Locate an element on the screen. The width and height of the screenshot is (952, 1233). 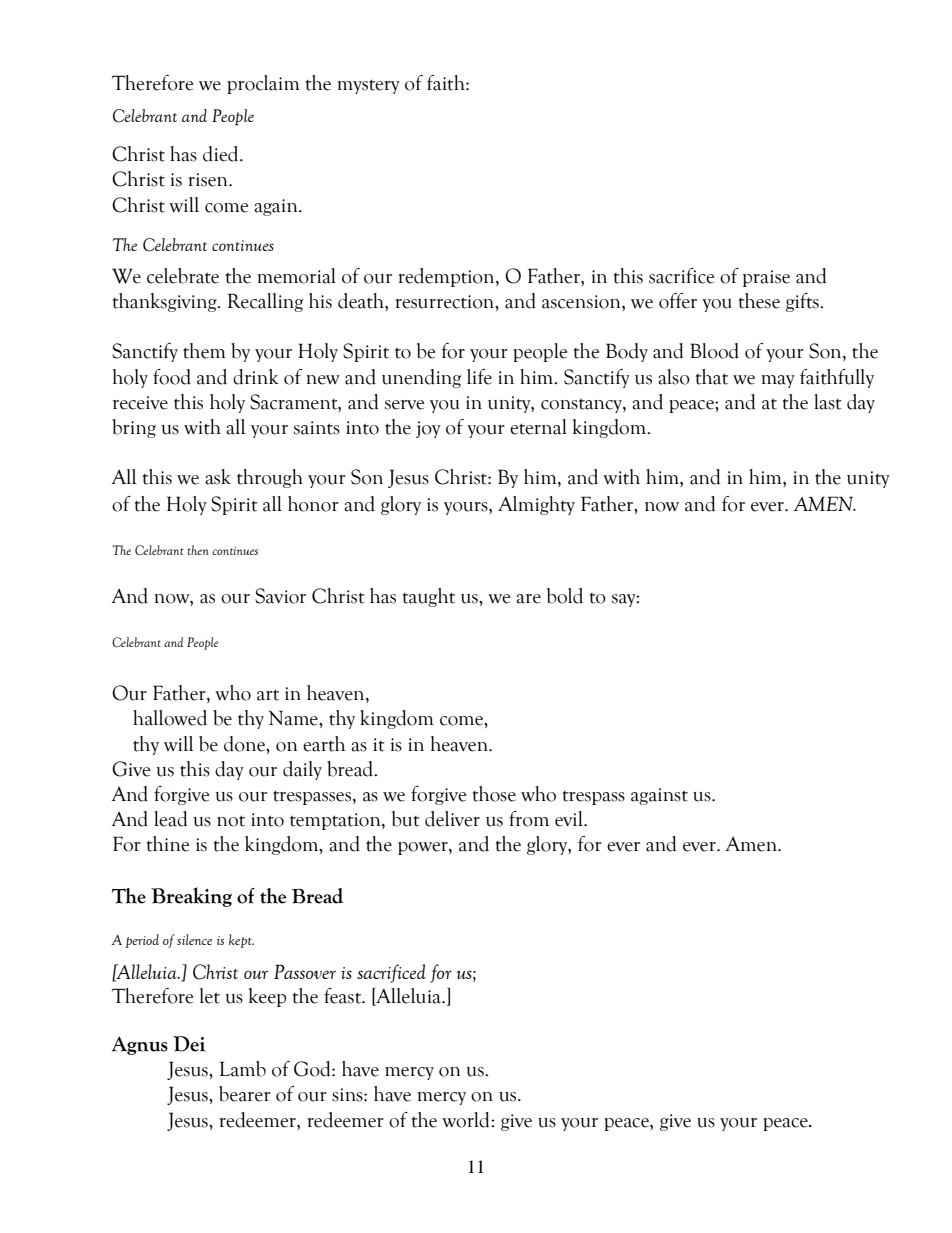
joy is located at coordinates (428, 429).
